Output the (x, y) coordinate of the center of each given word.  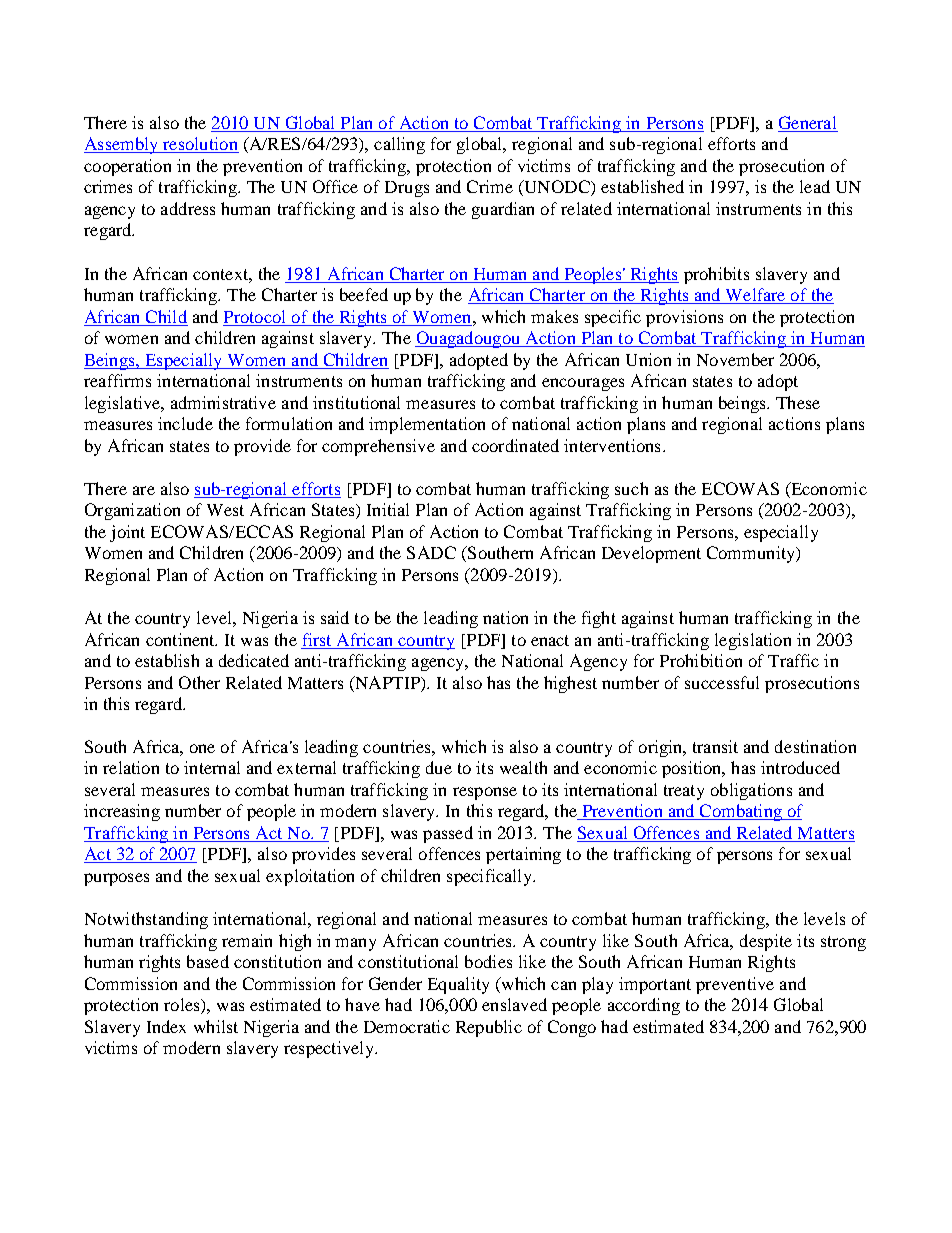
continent (181, 639)
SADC (431, 552)
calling (399, 145)
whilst (216, 1026)
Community (752, 554)
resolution (200, 145)
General (808, 124)
